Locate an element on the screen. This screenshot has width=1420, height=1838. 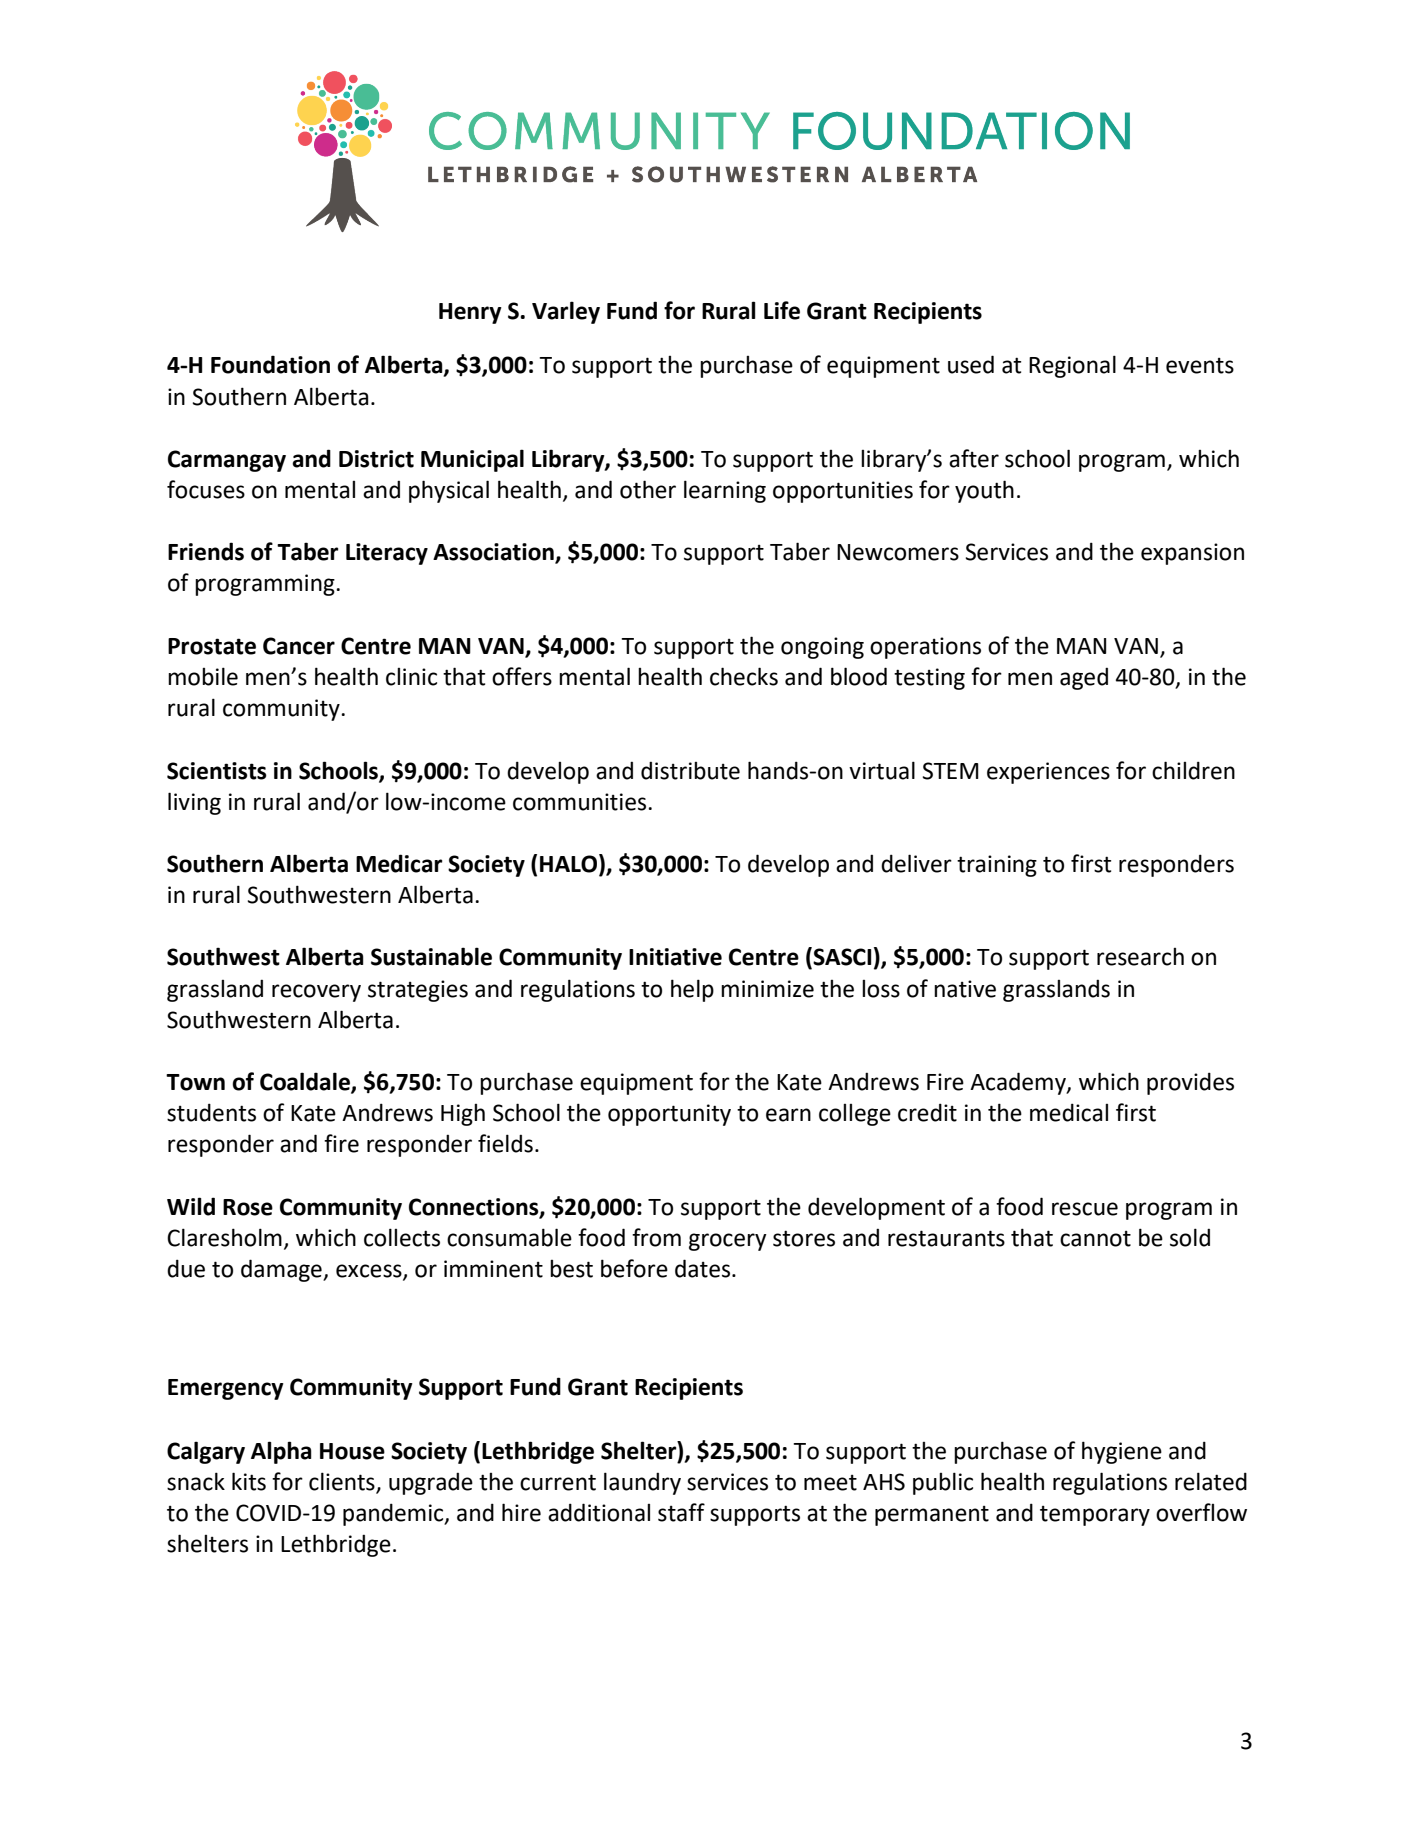
distribute is located at coordinates (690, 770).
